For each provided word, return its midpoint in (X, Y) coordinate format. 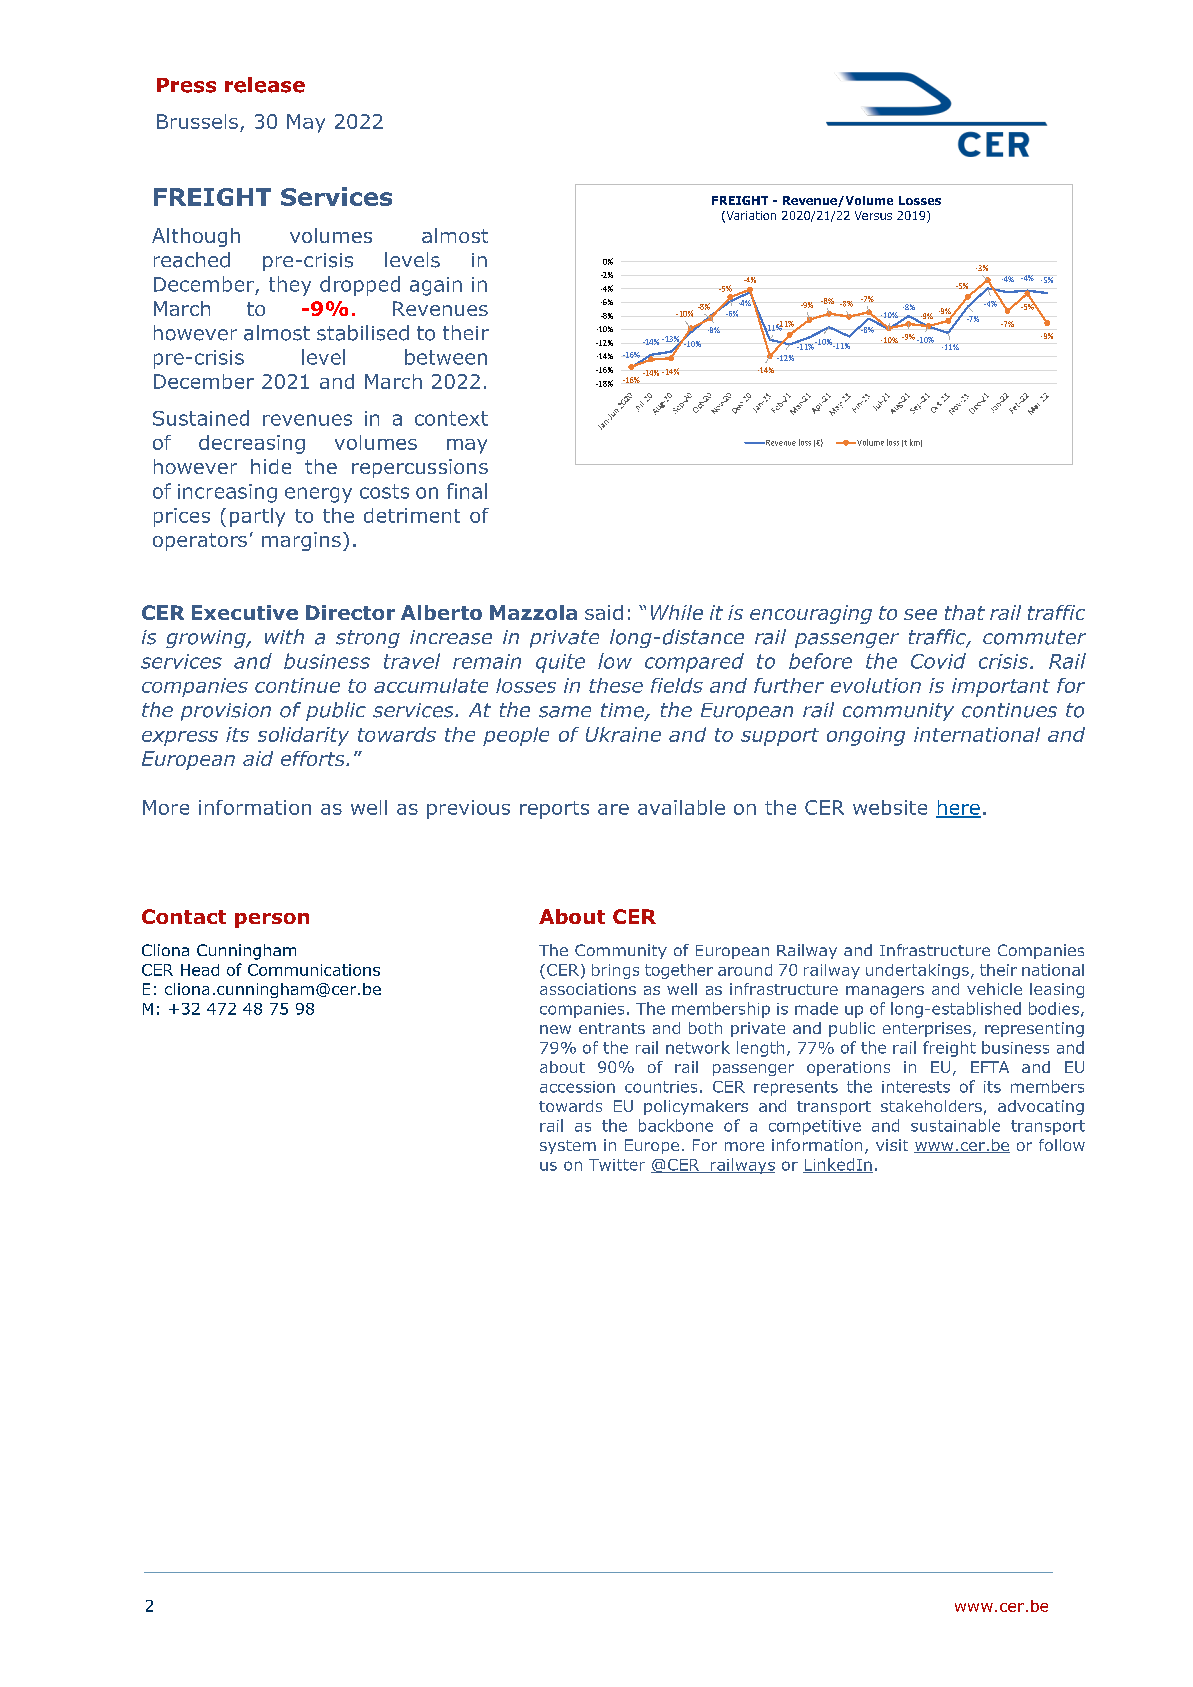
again (436, 286)
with (284, 636)
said (604, 612)
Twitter (617, 1165)
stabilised (363, 333)
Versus (873, 215)
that (965, 612)
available (681, 807)
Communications (314, 970)
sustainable (955, 1125)
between (446, 357)
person (272, 920)
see (920, 614)
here (958, 808)
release (265, 85)
